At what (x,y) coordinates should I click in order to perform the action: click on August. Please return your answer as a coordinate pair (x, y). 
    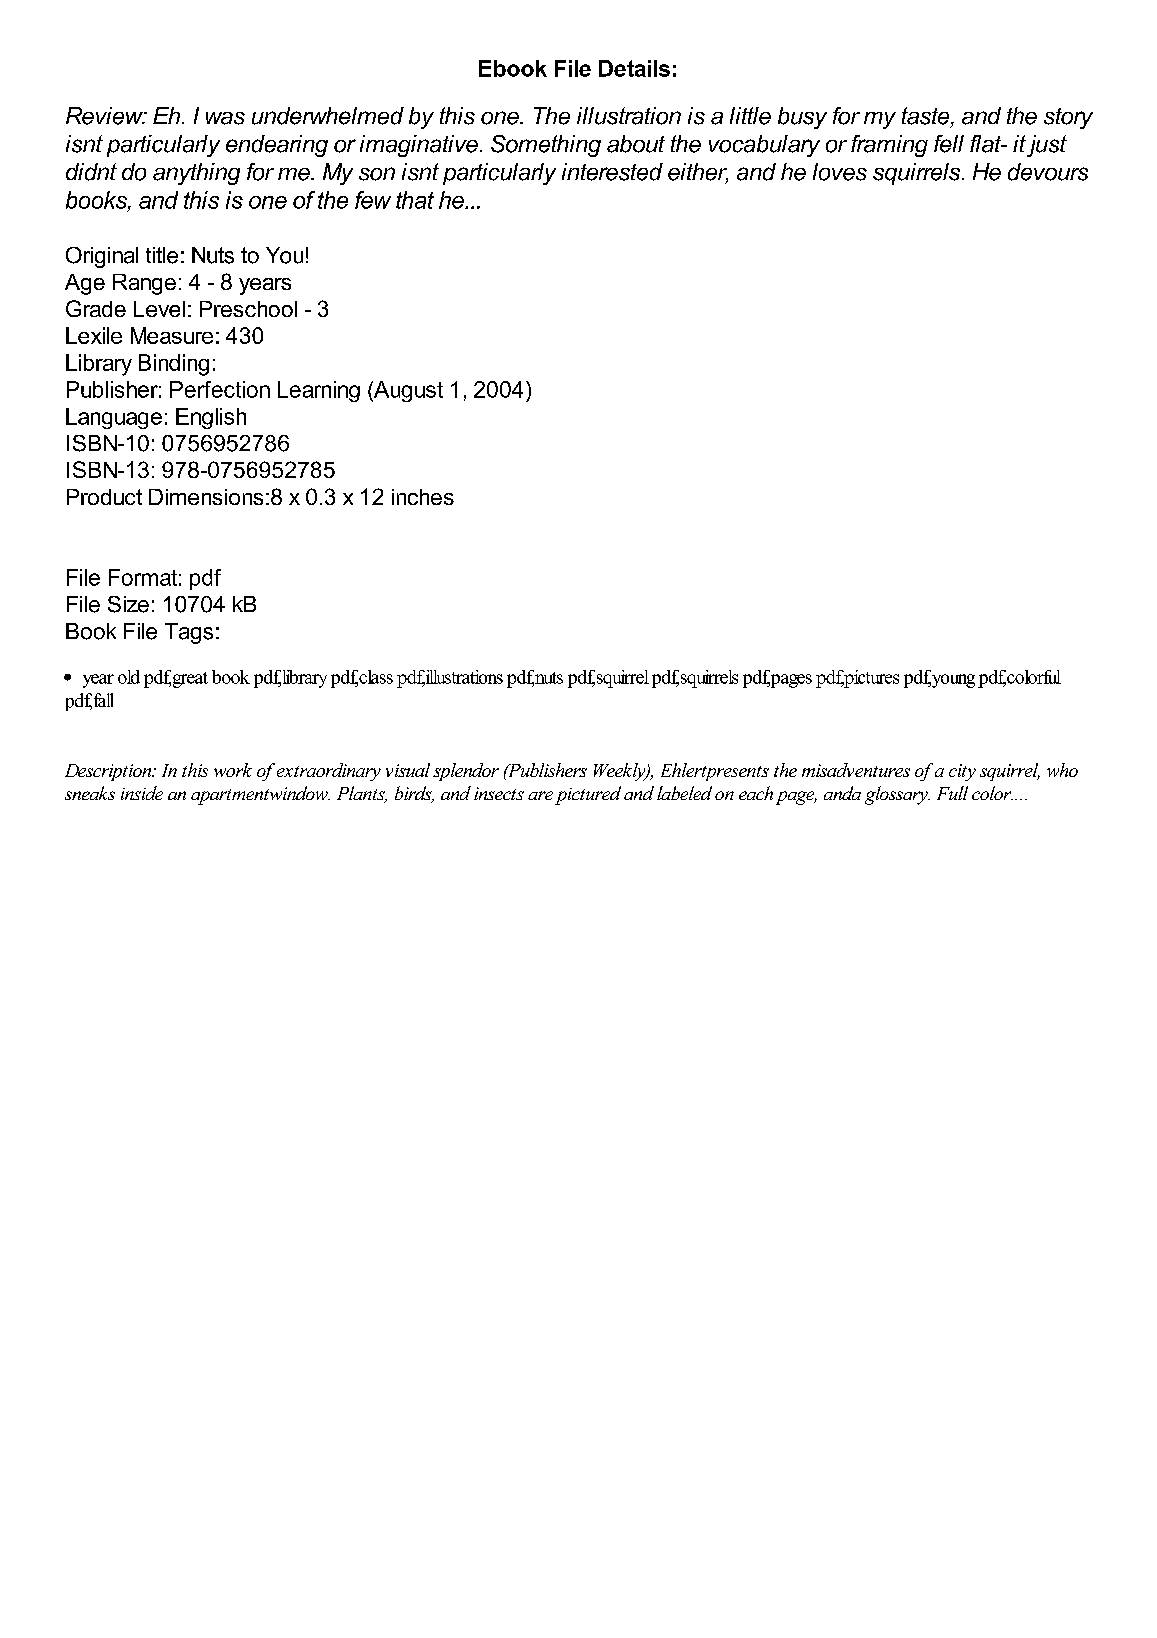
    Looking at the image, I should click on (407, 391).
